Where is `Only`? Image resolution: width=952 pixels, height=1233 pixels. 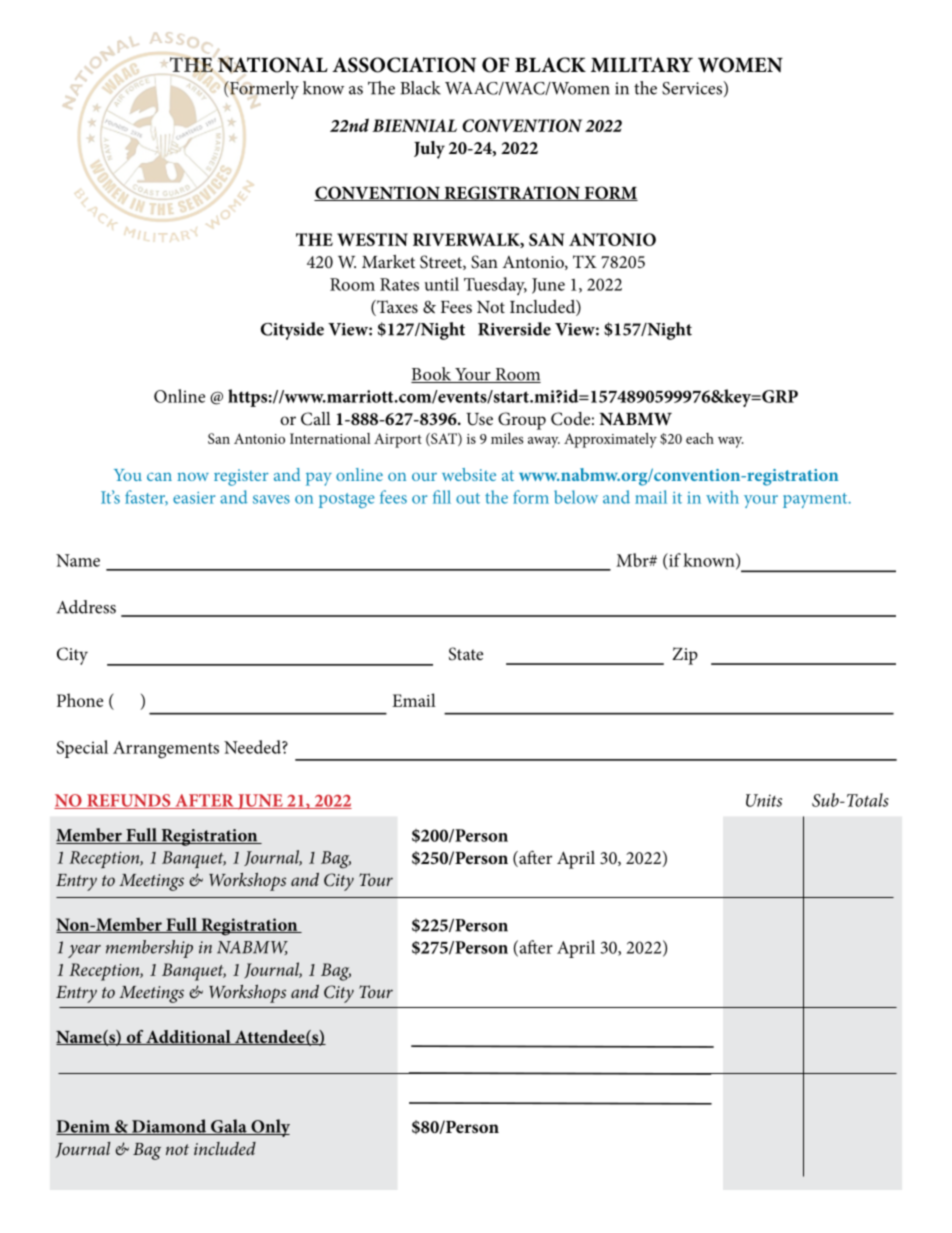 Only is located at coordinates (269, 1128).
